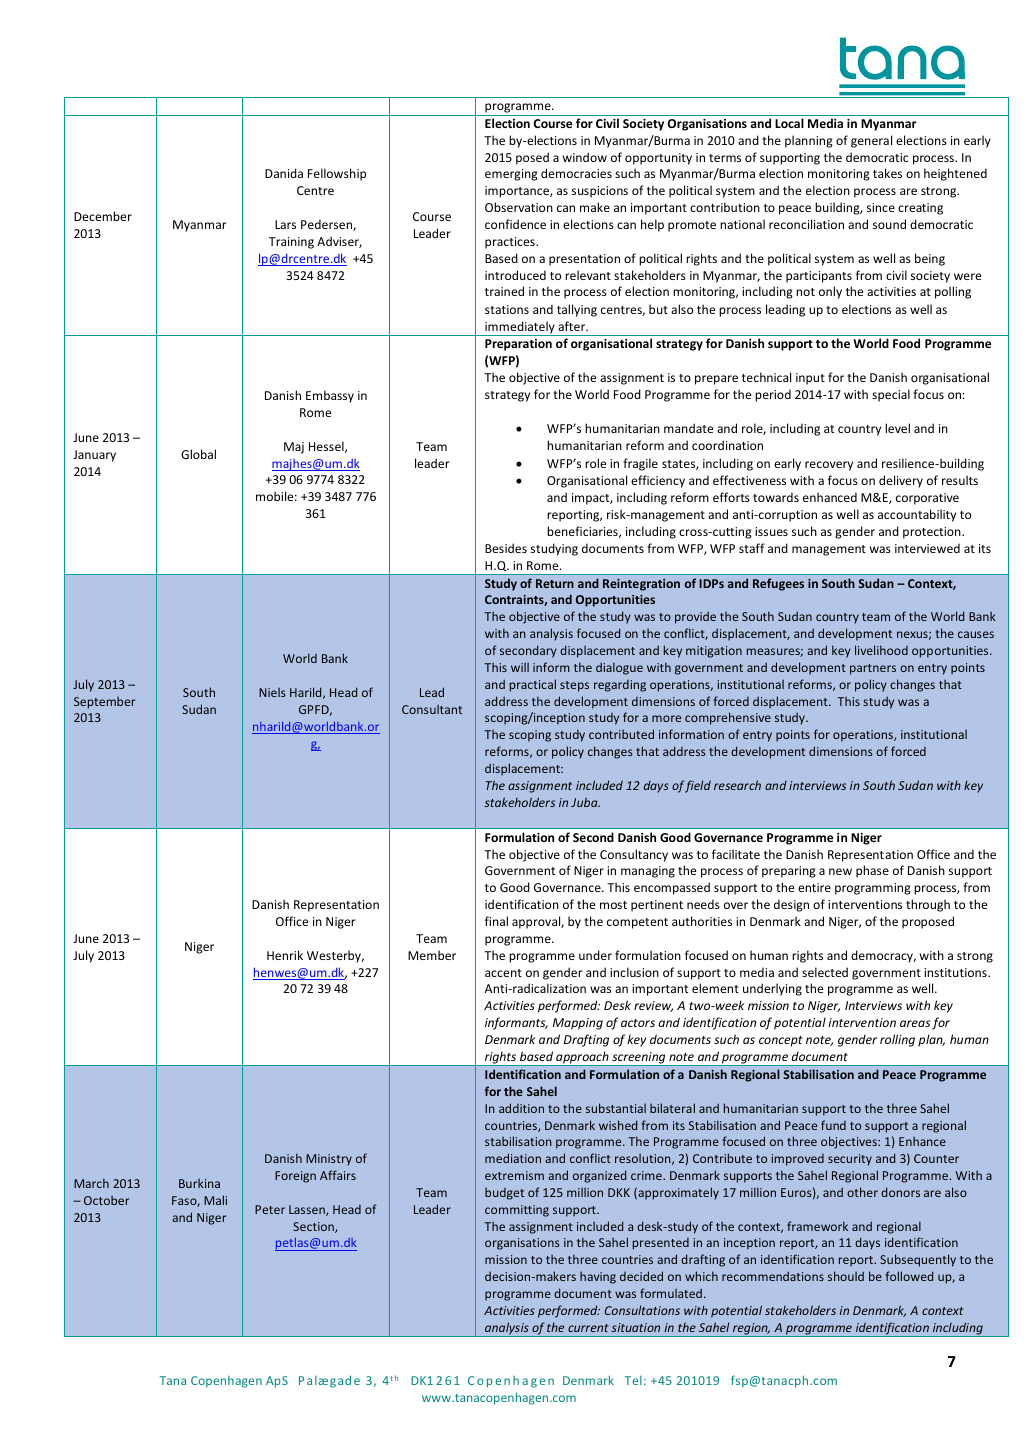  I want to click on general, so click(871, 141).
